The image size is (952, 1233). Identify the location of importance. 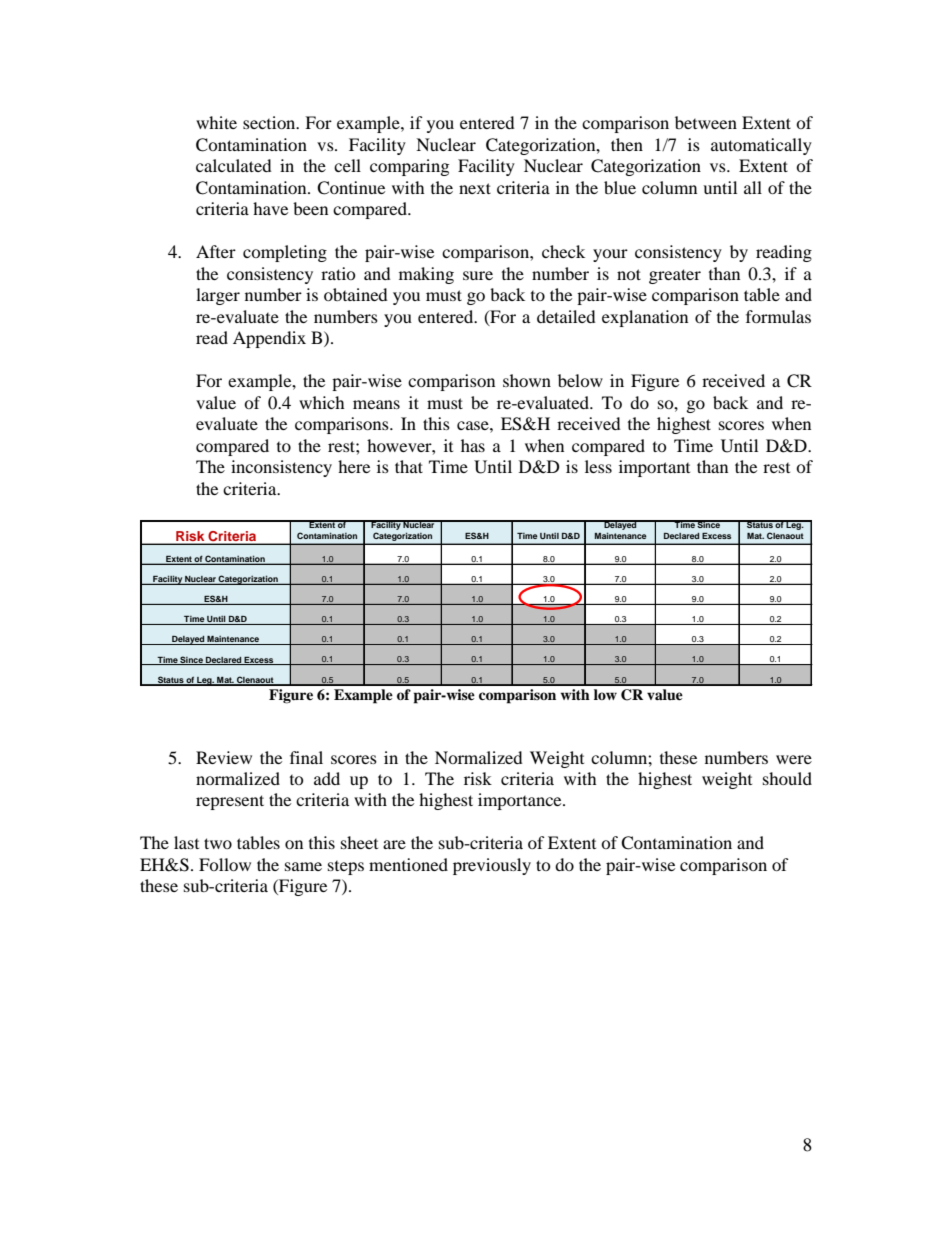
(521, 801).
